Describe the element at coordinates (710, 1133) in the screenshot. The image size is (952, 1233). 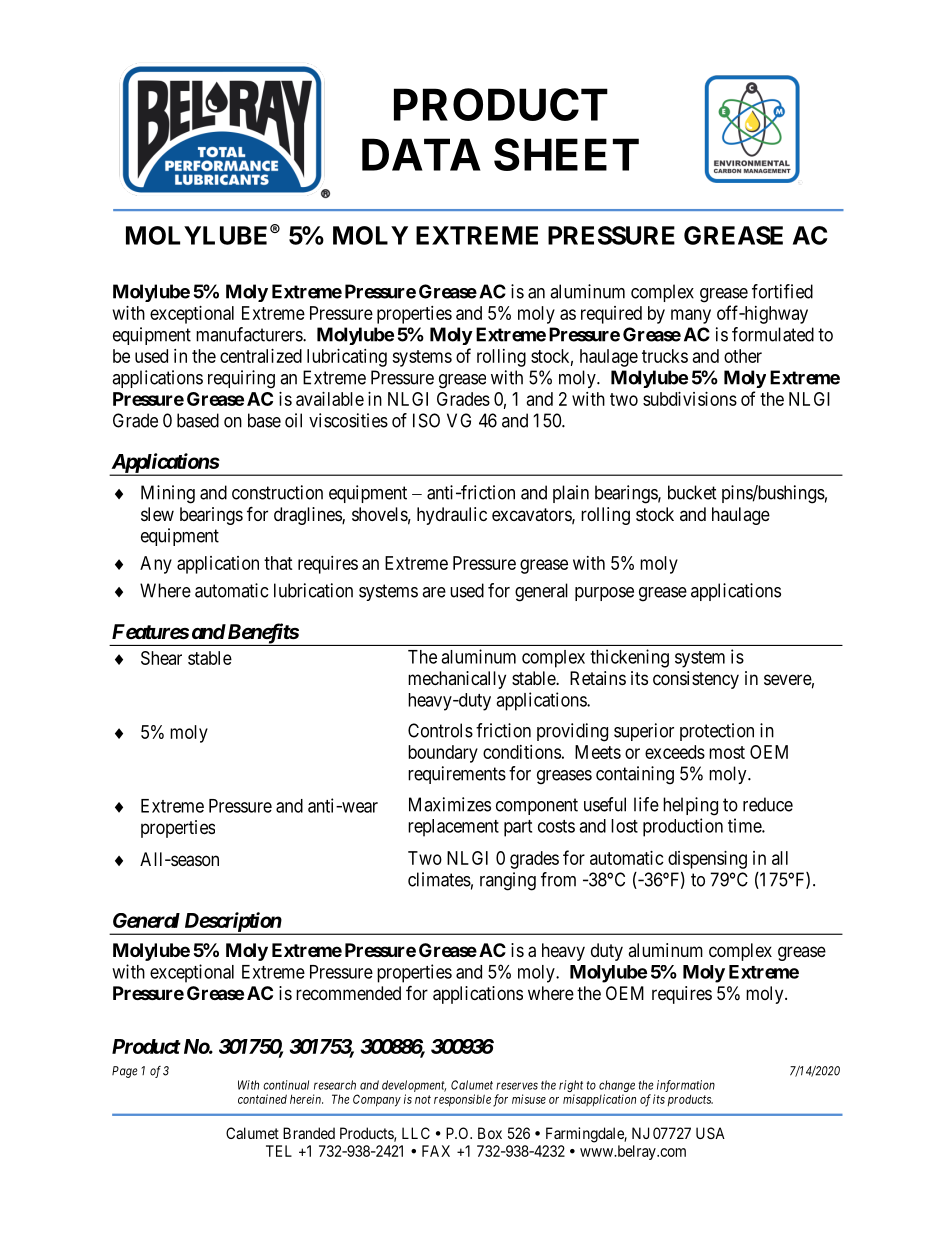
I see `USA` at that location.
